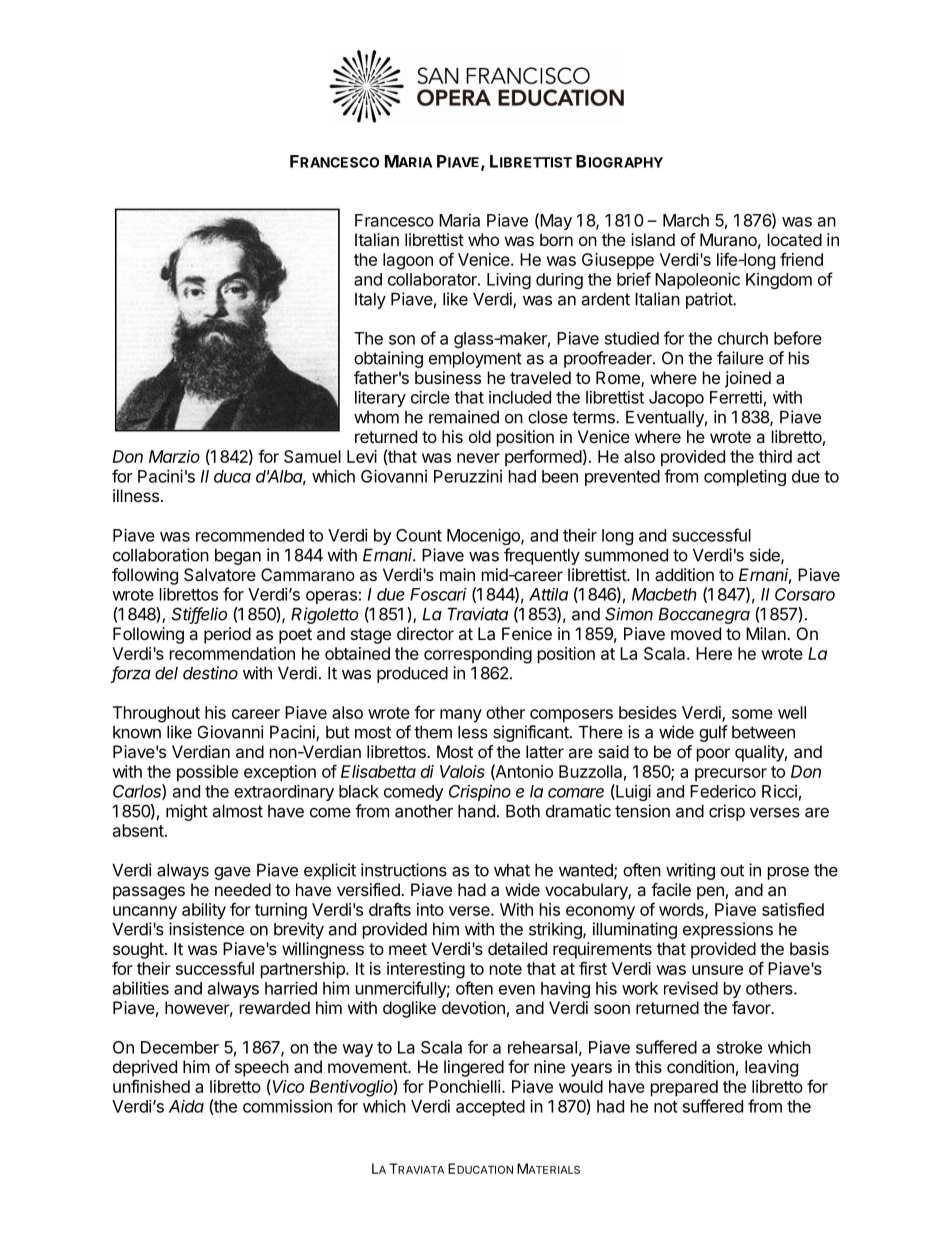 This image has height=1233, width=952. What do you see at coordinates (474, 1068) in the image?
I see `lingered` at bounding box center [474, 1068].
